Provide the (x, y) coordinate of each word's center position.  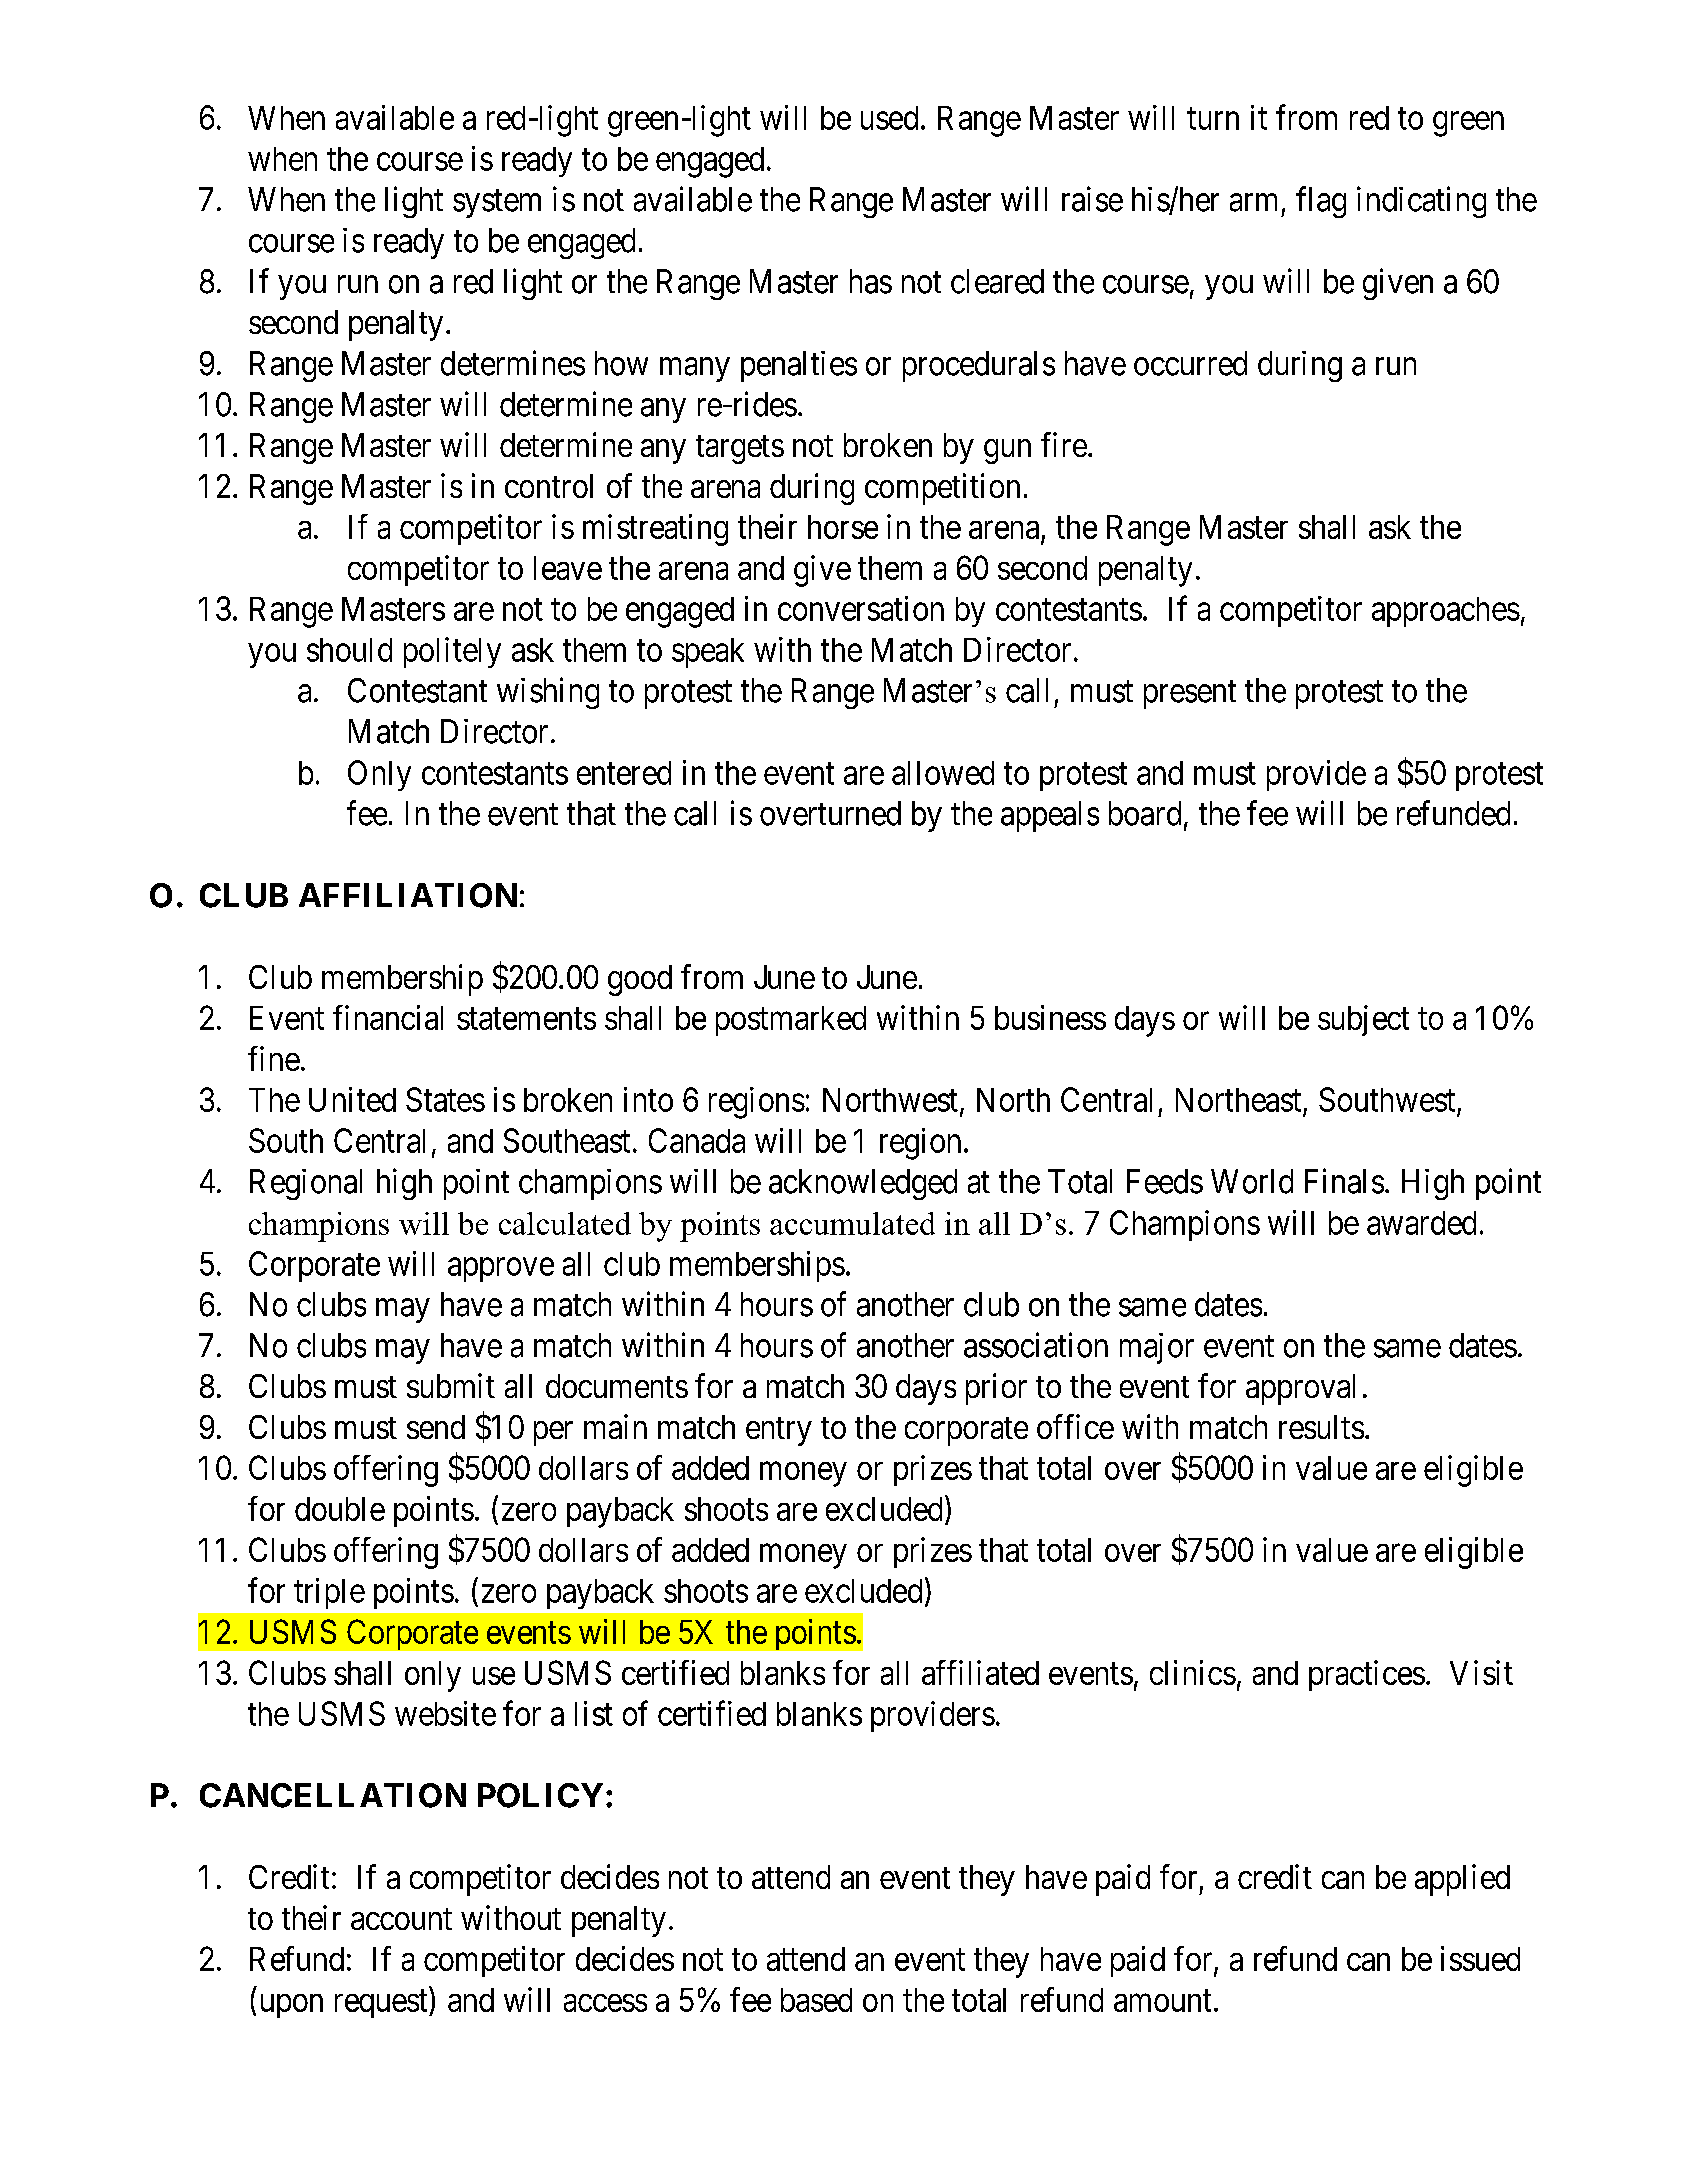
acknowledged (863, 1184)
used (889, 118)
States (445, 1099)
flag (1321, 202)
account (401, 1919)
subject (1363, 1020)
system (497, 204)
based (816, 2000)
